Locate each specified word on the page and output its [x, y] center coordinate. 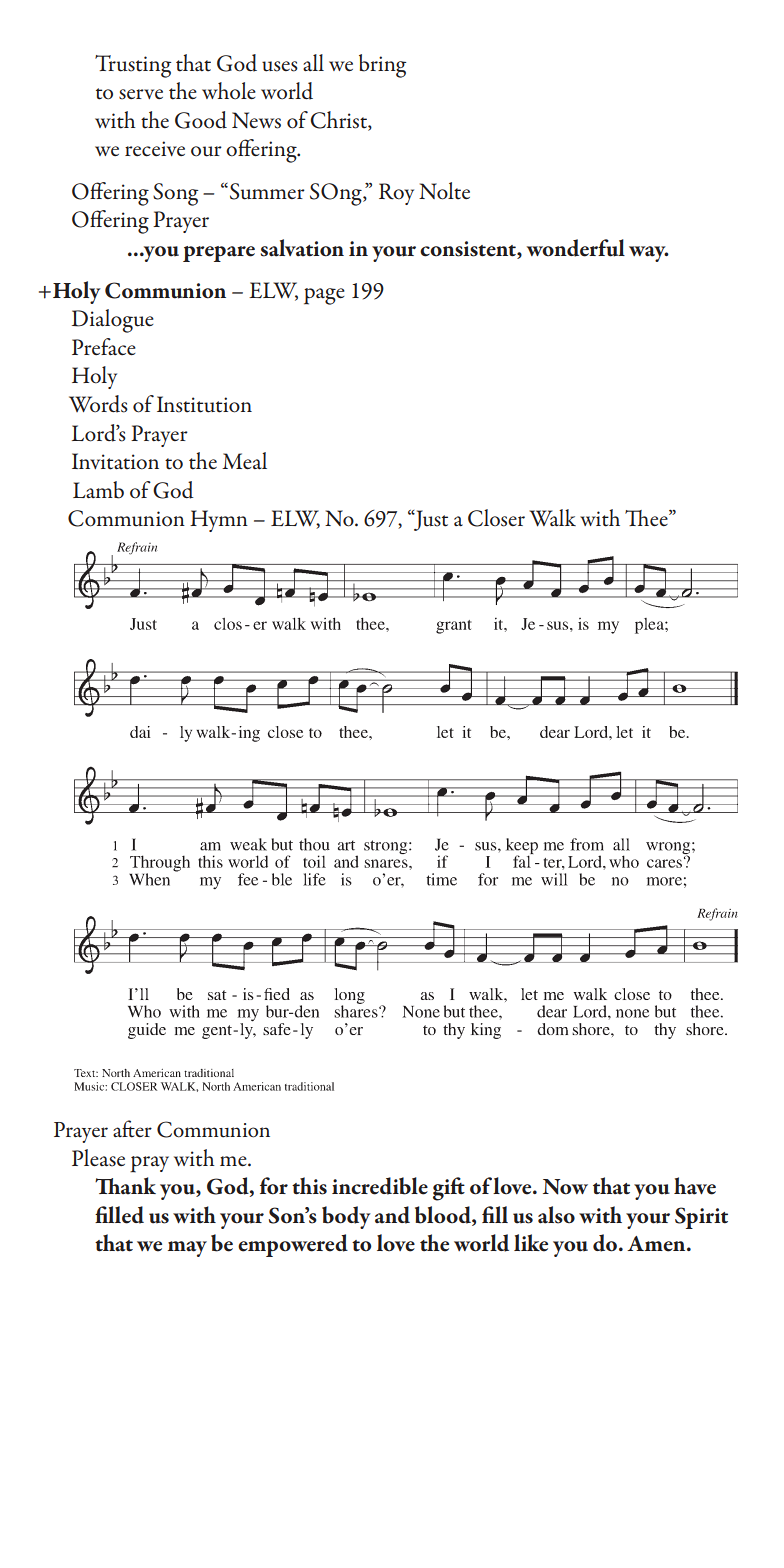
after [132, 1129]
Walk [552, 518]
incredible [380, 1186]
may [187, 1249]
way [648, 254]
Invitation [115, 461]
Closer [496, 518]
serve [141, 94]
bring [382, 66]
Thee [647, 518]
